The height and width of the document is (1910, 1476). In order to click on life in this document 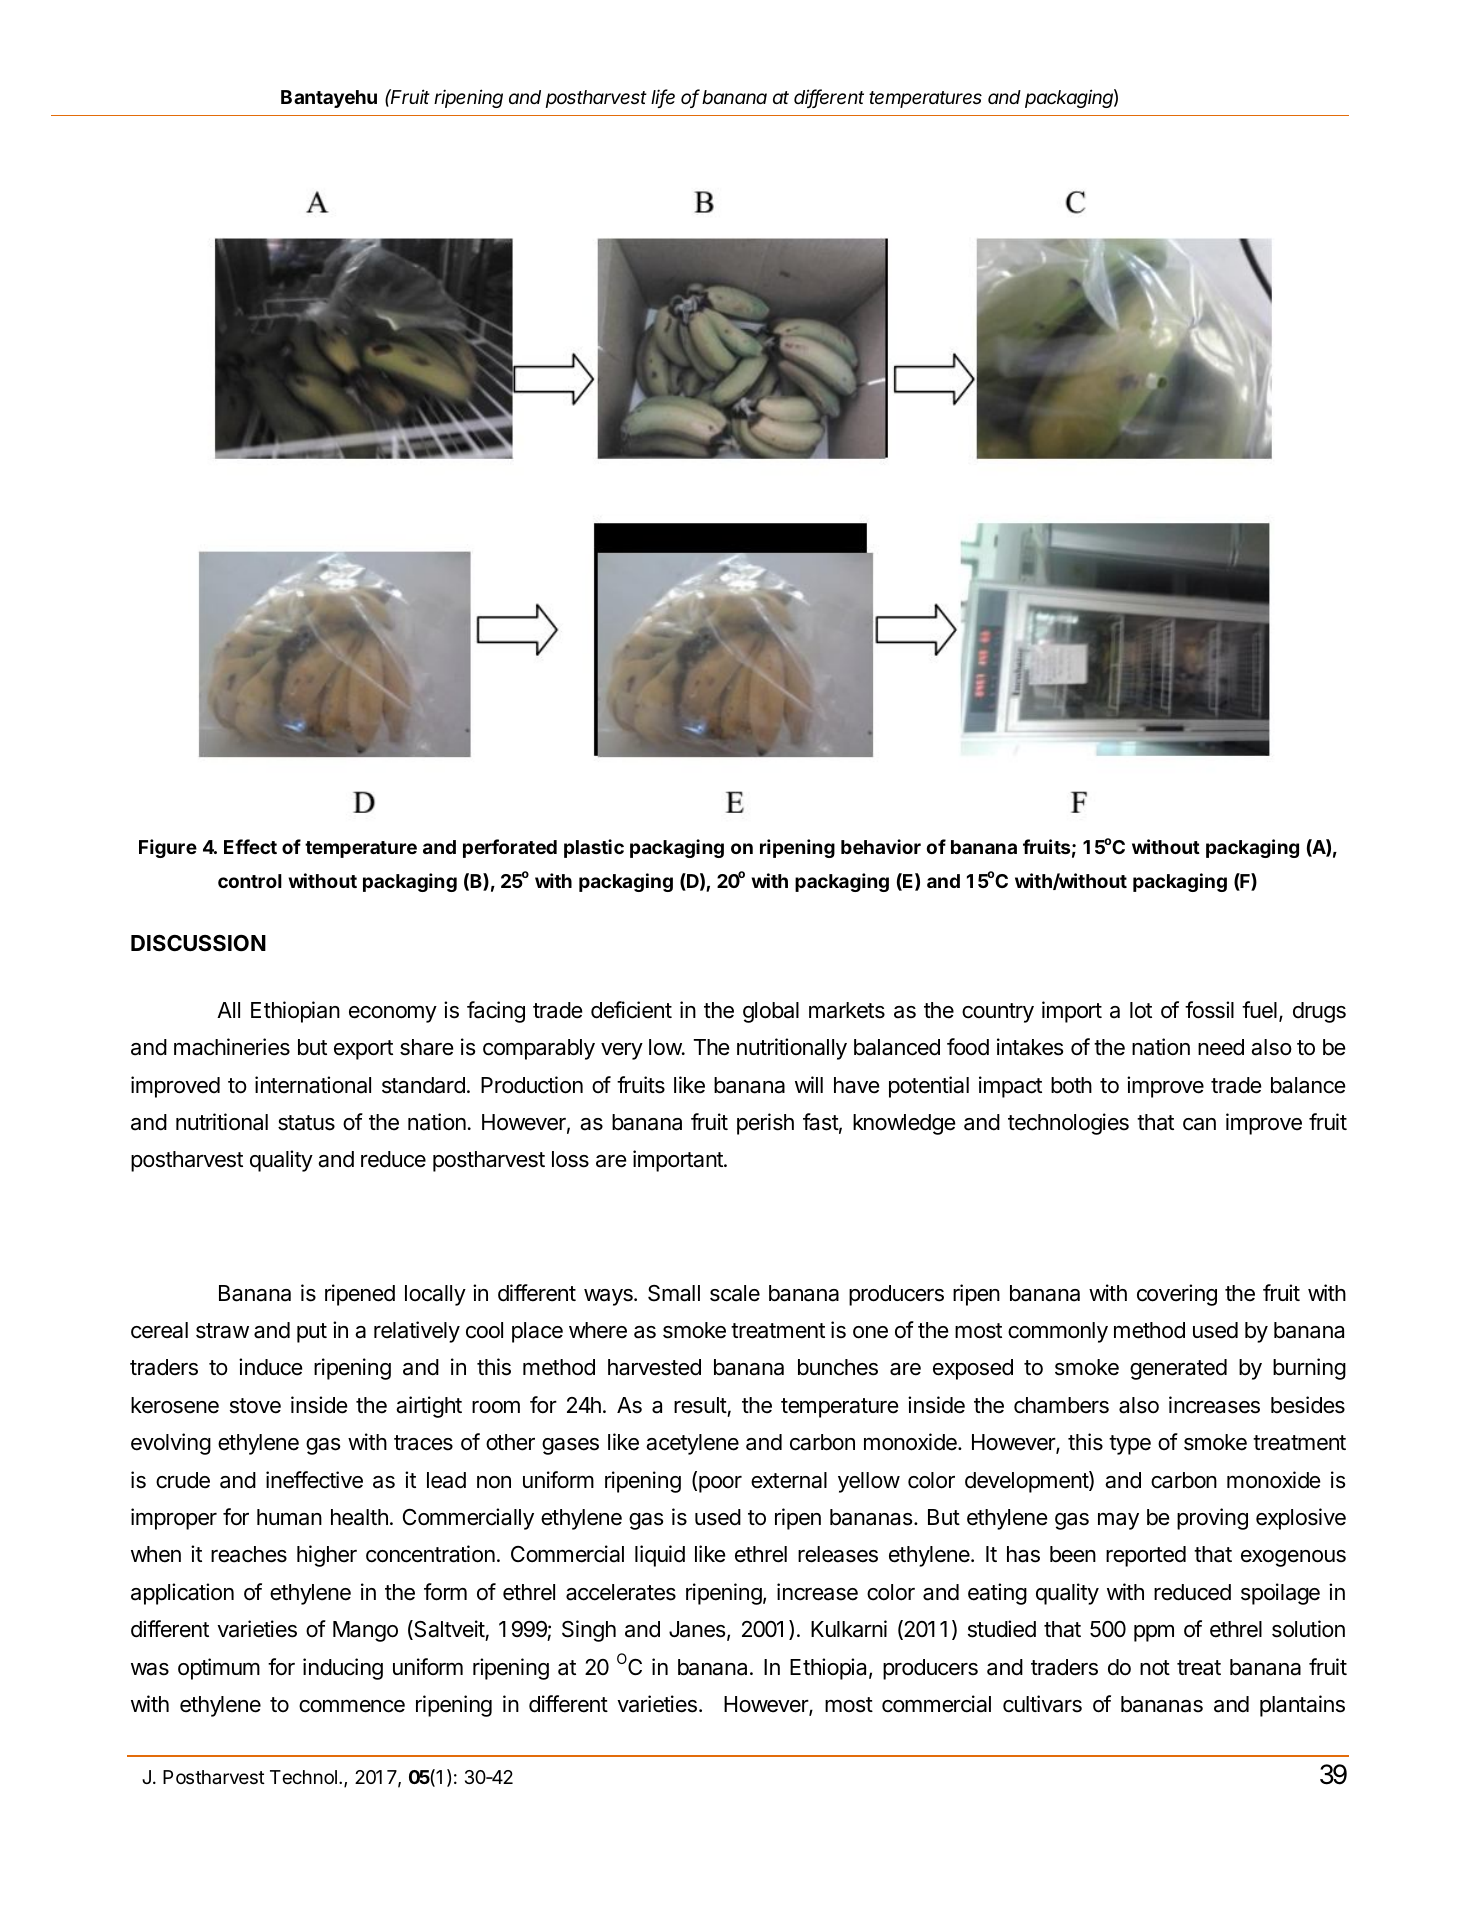, I will do `click(663, 98)`.
